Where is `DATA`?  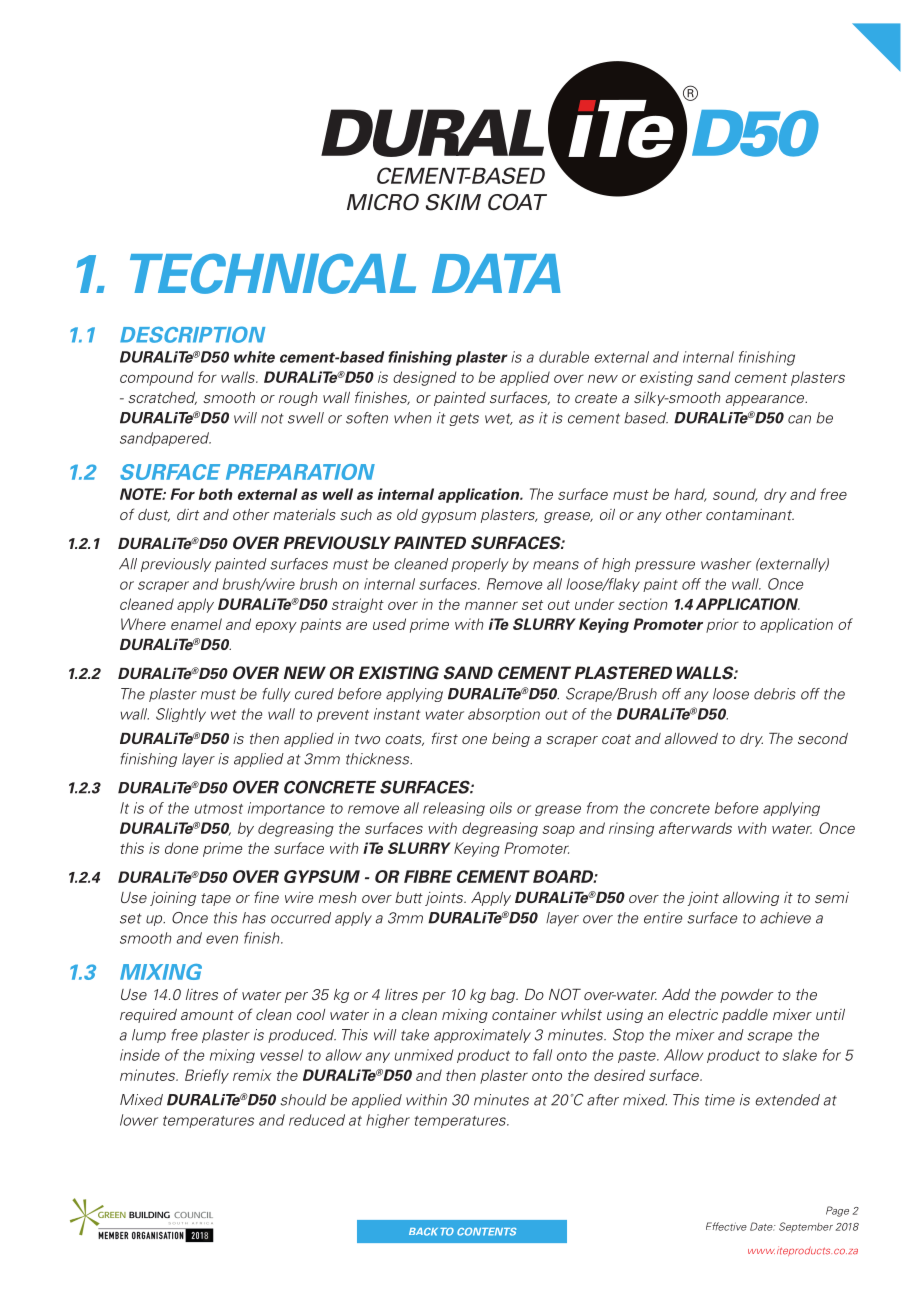
DATA is located at coordinates (496, 273).
